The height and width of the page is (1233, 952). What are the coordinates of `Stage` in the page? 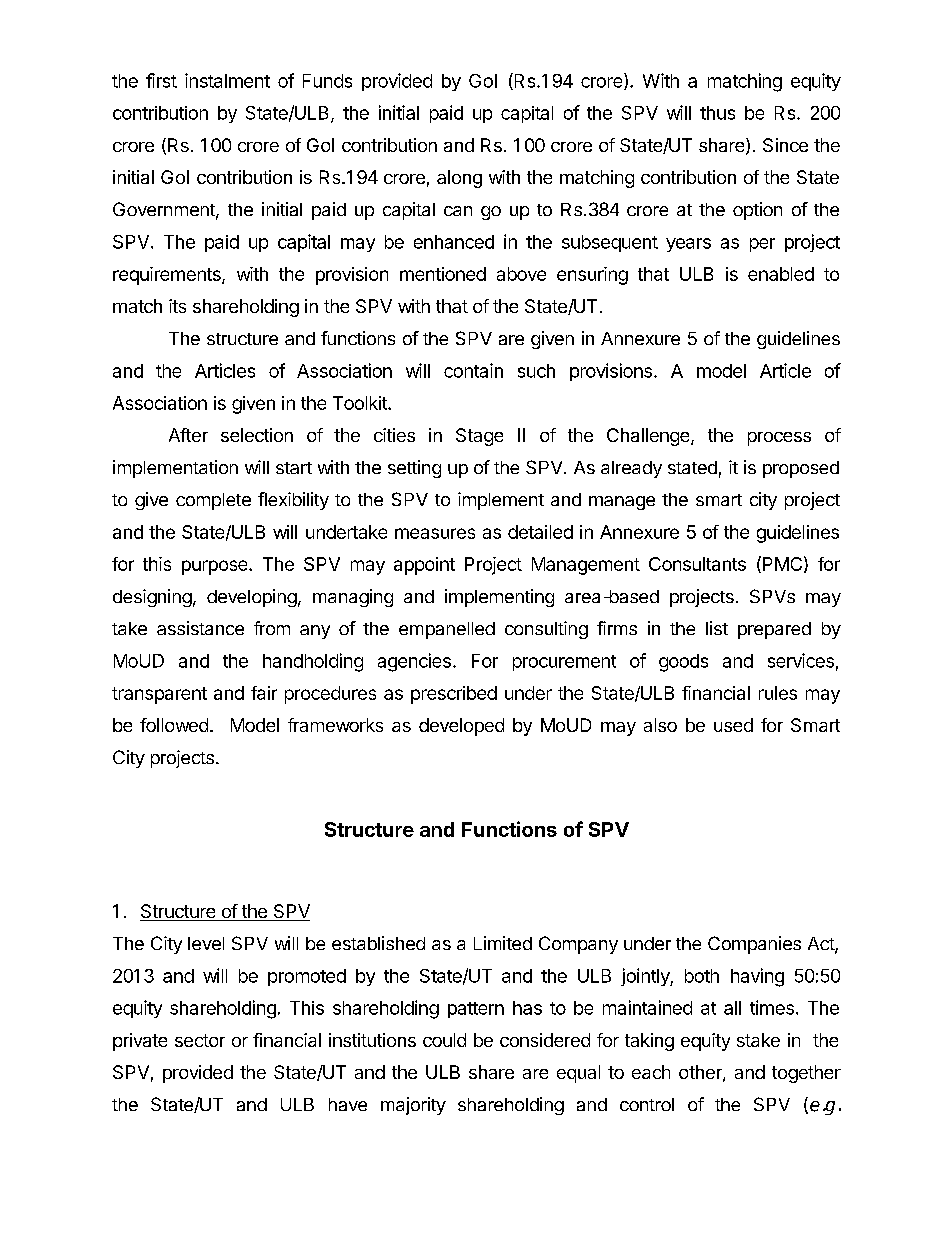 It's located at (479, 437).
